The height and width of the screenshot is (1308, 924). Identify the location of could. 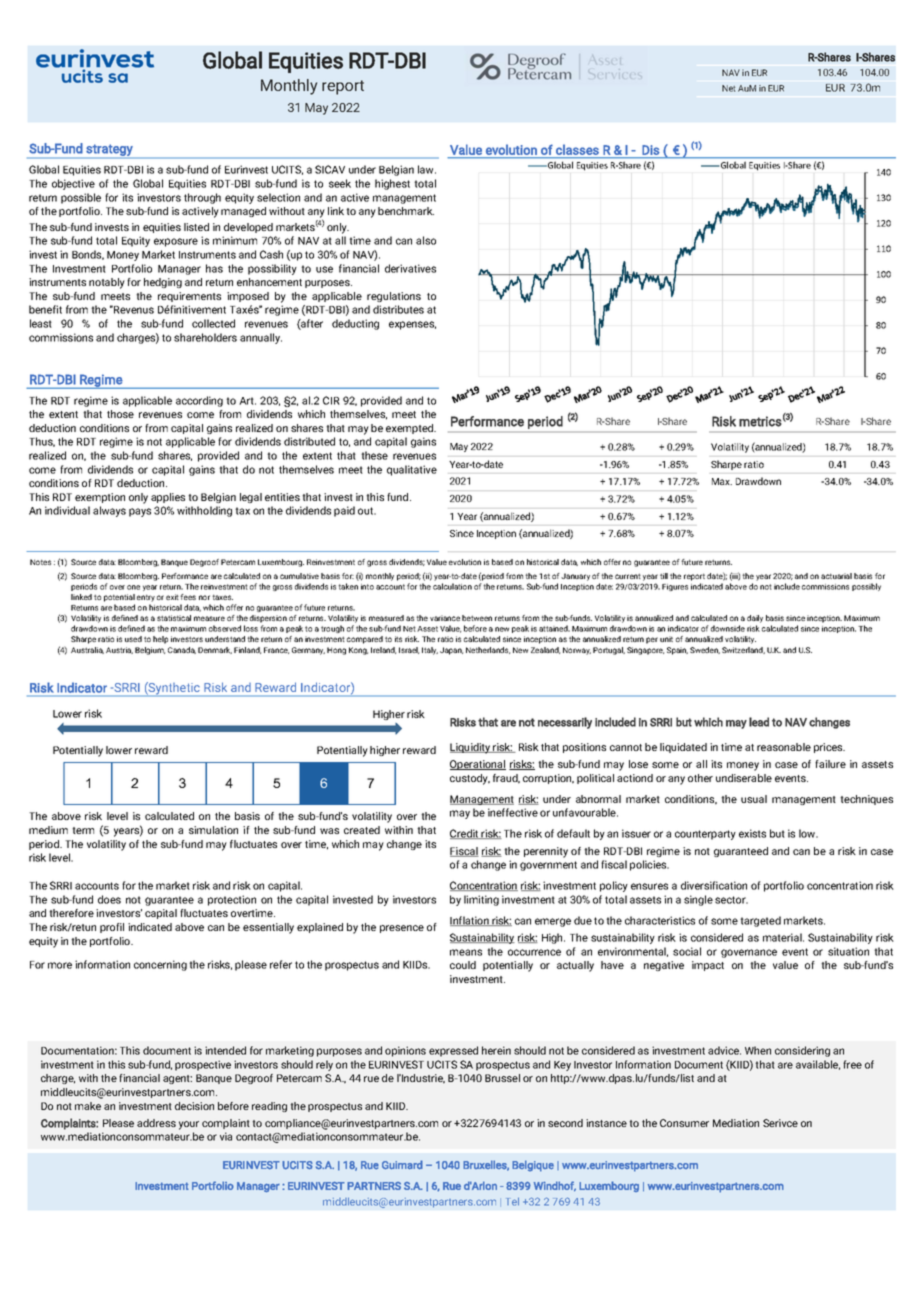
(463, 965).
